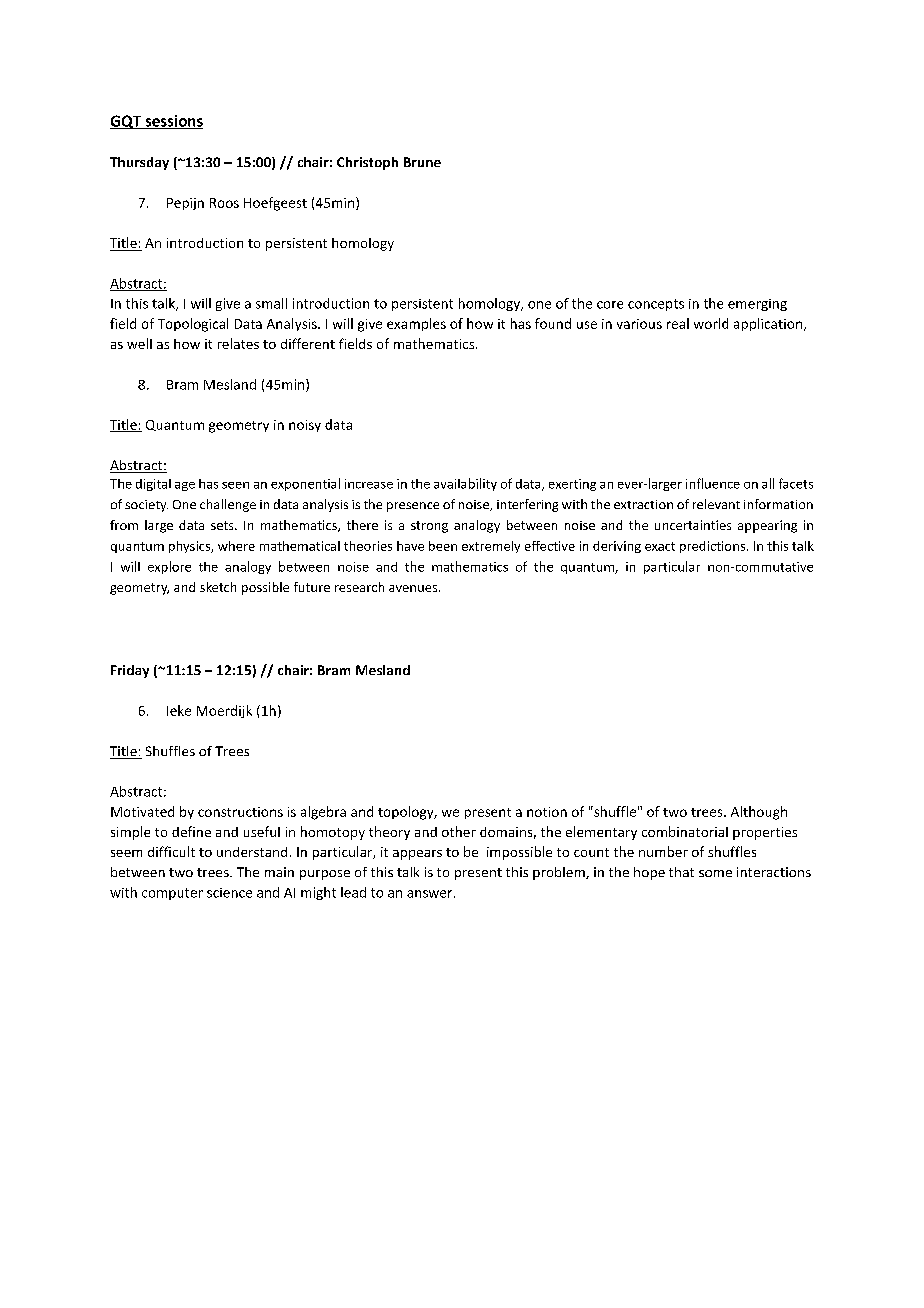 Image resolution: width=924 pixels, height=1308 pixels. What do you see at coordinates (465, 484) in the image?
I see `availability` at bounding box center [465, 484].
